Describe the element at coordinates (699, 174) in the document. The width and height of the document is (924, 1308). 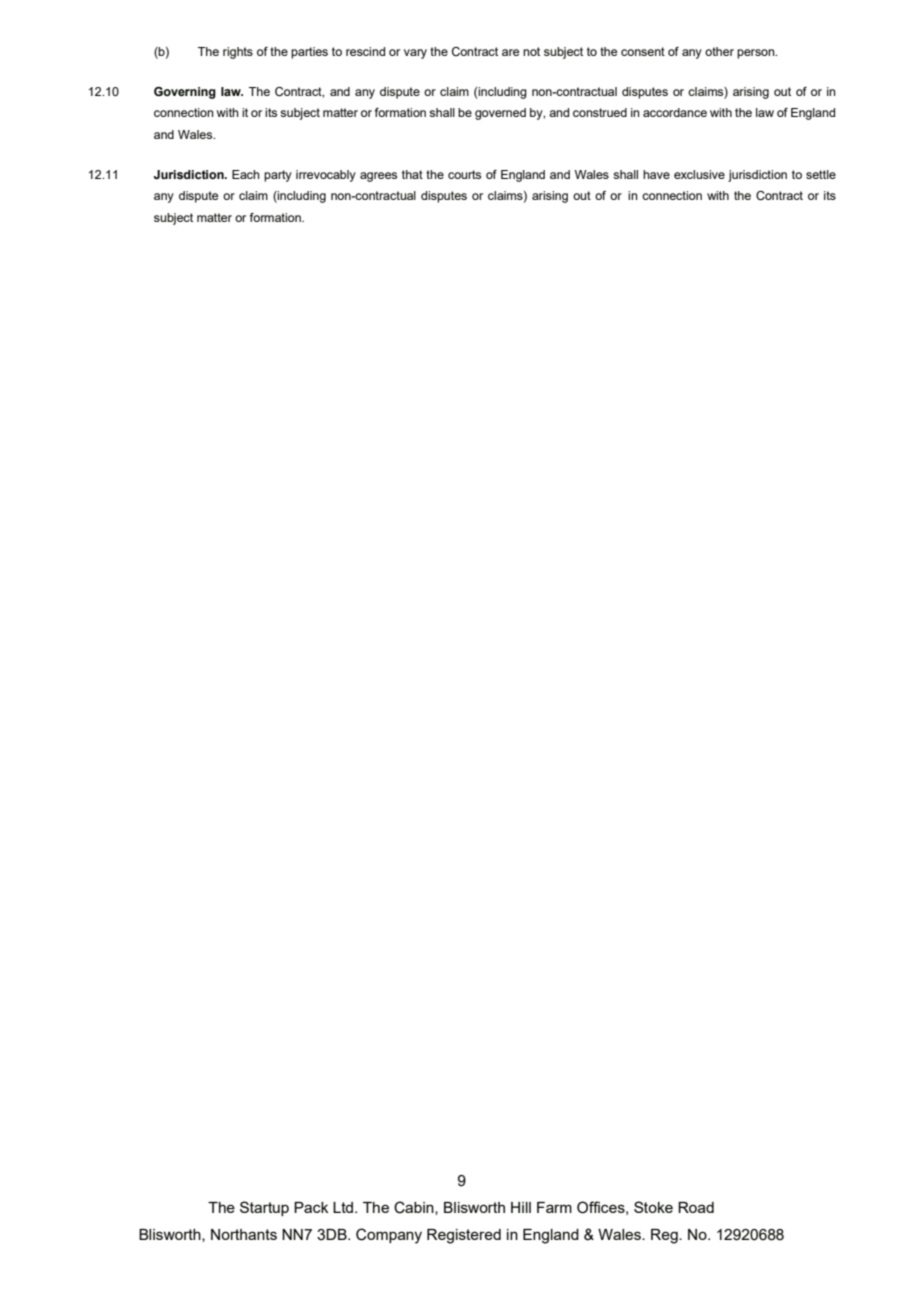
I see `exclusive` at that location.
